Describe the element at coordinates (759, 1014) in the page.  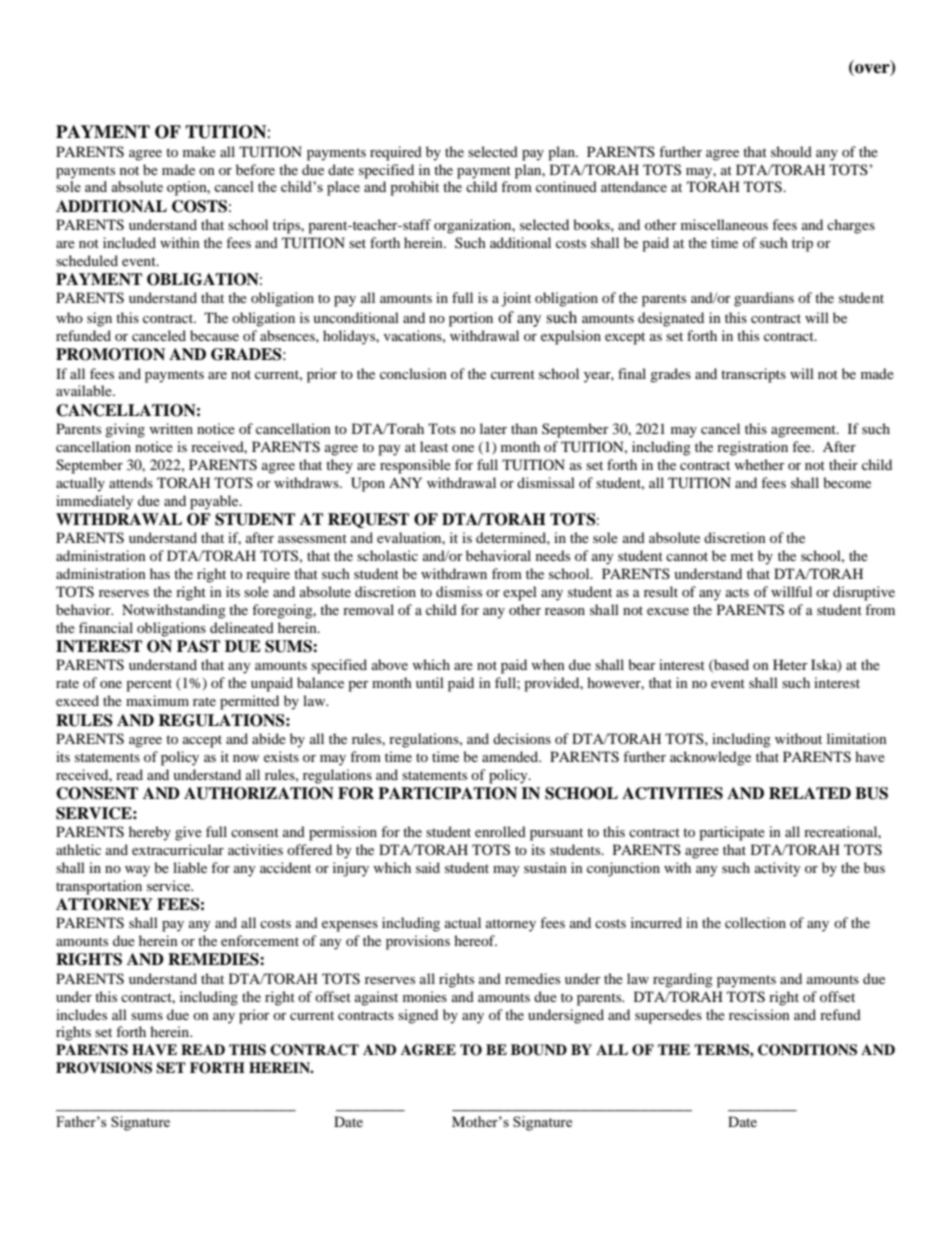
I see `rescission` at that location.
